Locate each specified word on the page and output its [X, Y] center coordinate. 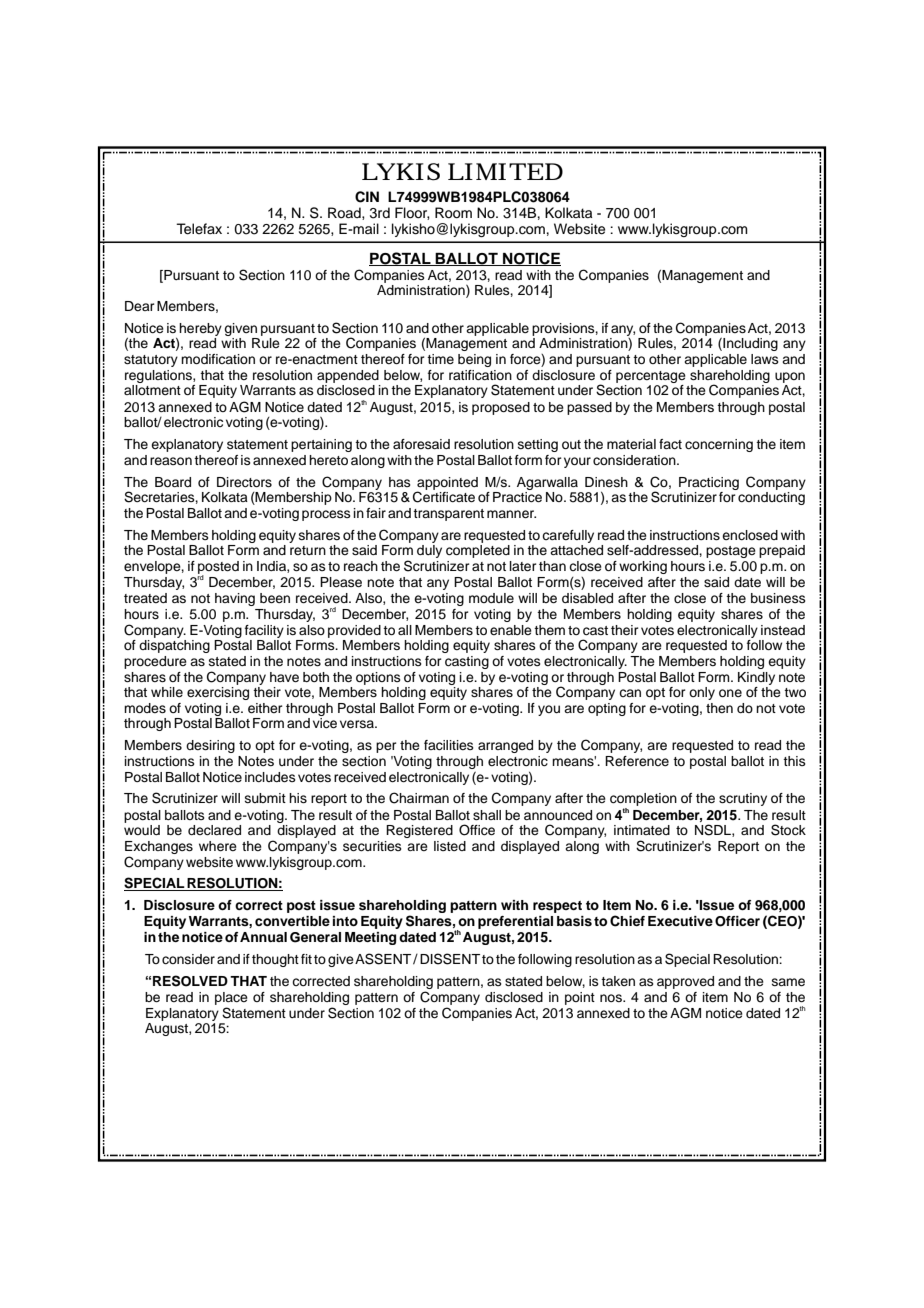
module [491, 598]
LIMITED [505, 171]
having [235, 599]
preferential [515, 922]
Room [453, 213]
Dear [140, 306]
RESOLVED [190, 981]
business [778, 598]
